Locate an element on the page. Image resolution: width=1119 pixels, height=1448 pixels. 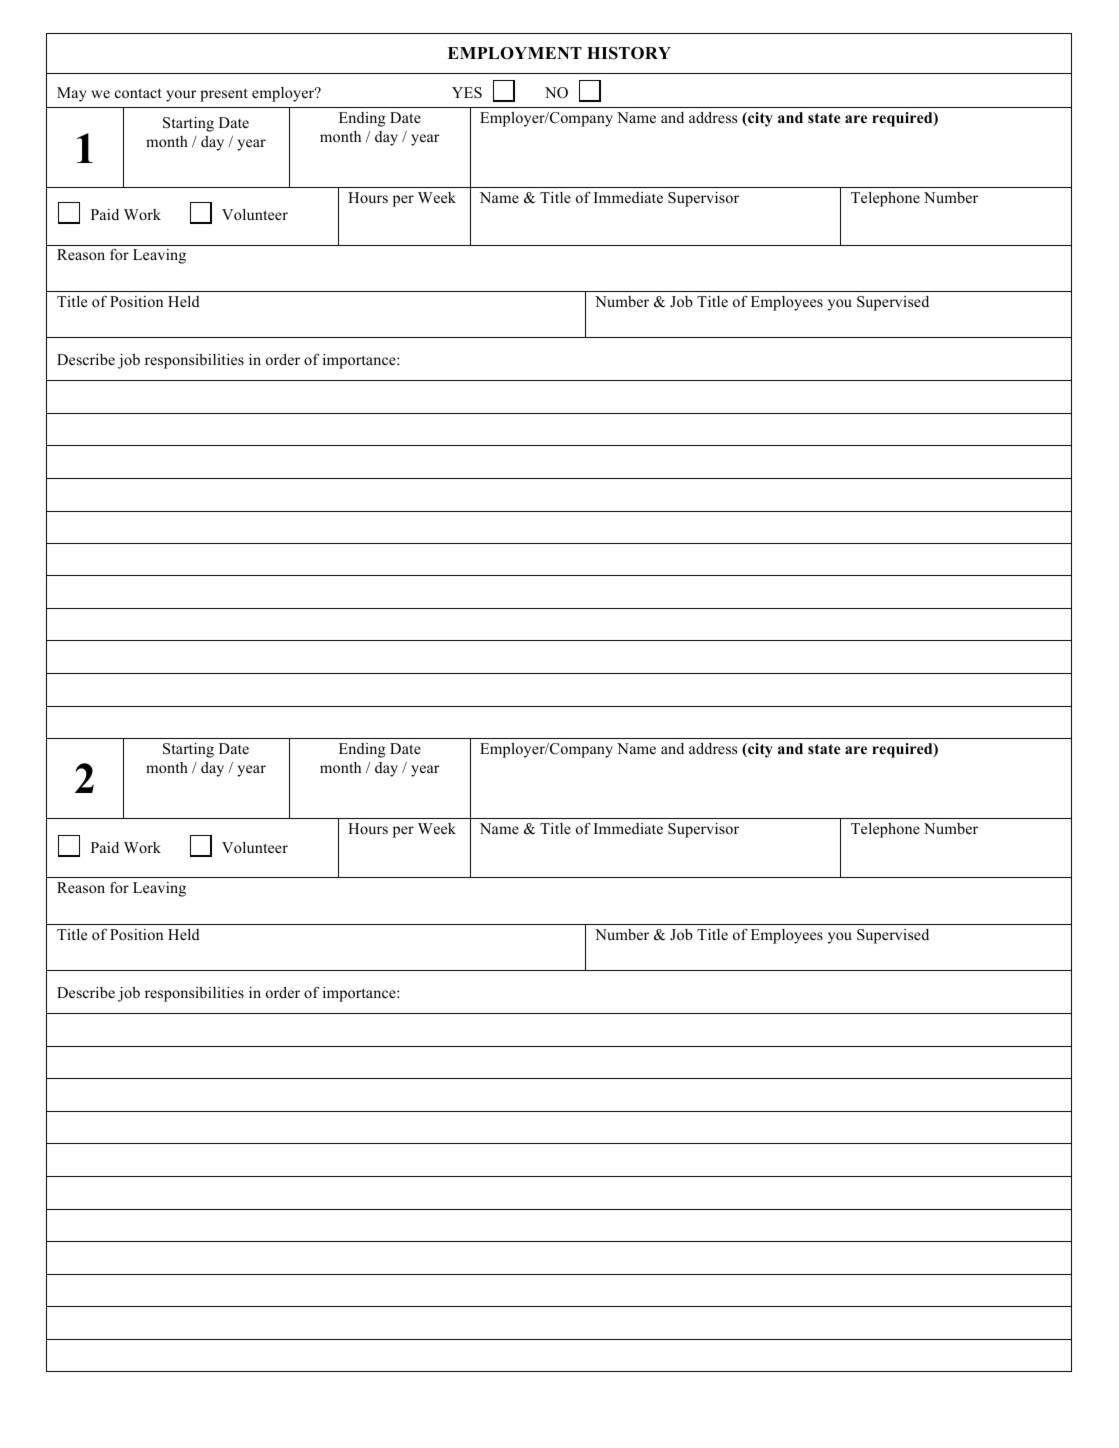
EMPLOYMENT is located at coordinates (515, 53).
